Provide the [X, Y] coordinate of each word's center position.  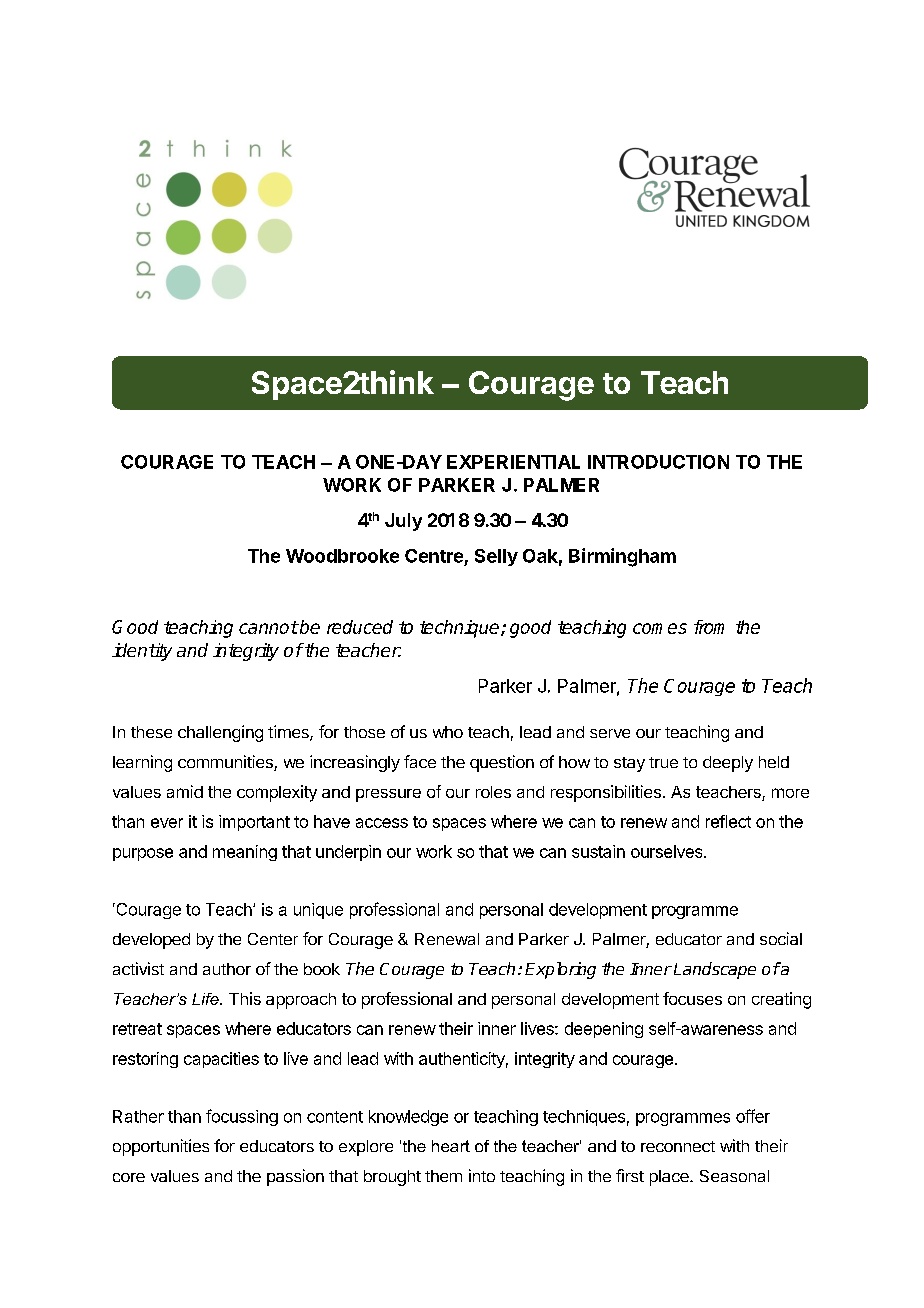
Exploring [560, 970]
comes [660, 628]
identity [142, 652]
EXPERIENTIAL [513, 462]
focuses [692, 998]
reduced [360, 627]
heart [451, 1146]
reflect [728, 821]
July [403, 522]
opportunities [161, 1147]
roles [493, 792]
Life [206, 999]
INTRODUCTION [658, 462]
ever [167, 823]
